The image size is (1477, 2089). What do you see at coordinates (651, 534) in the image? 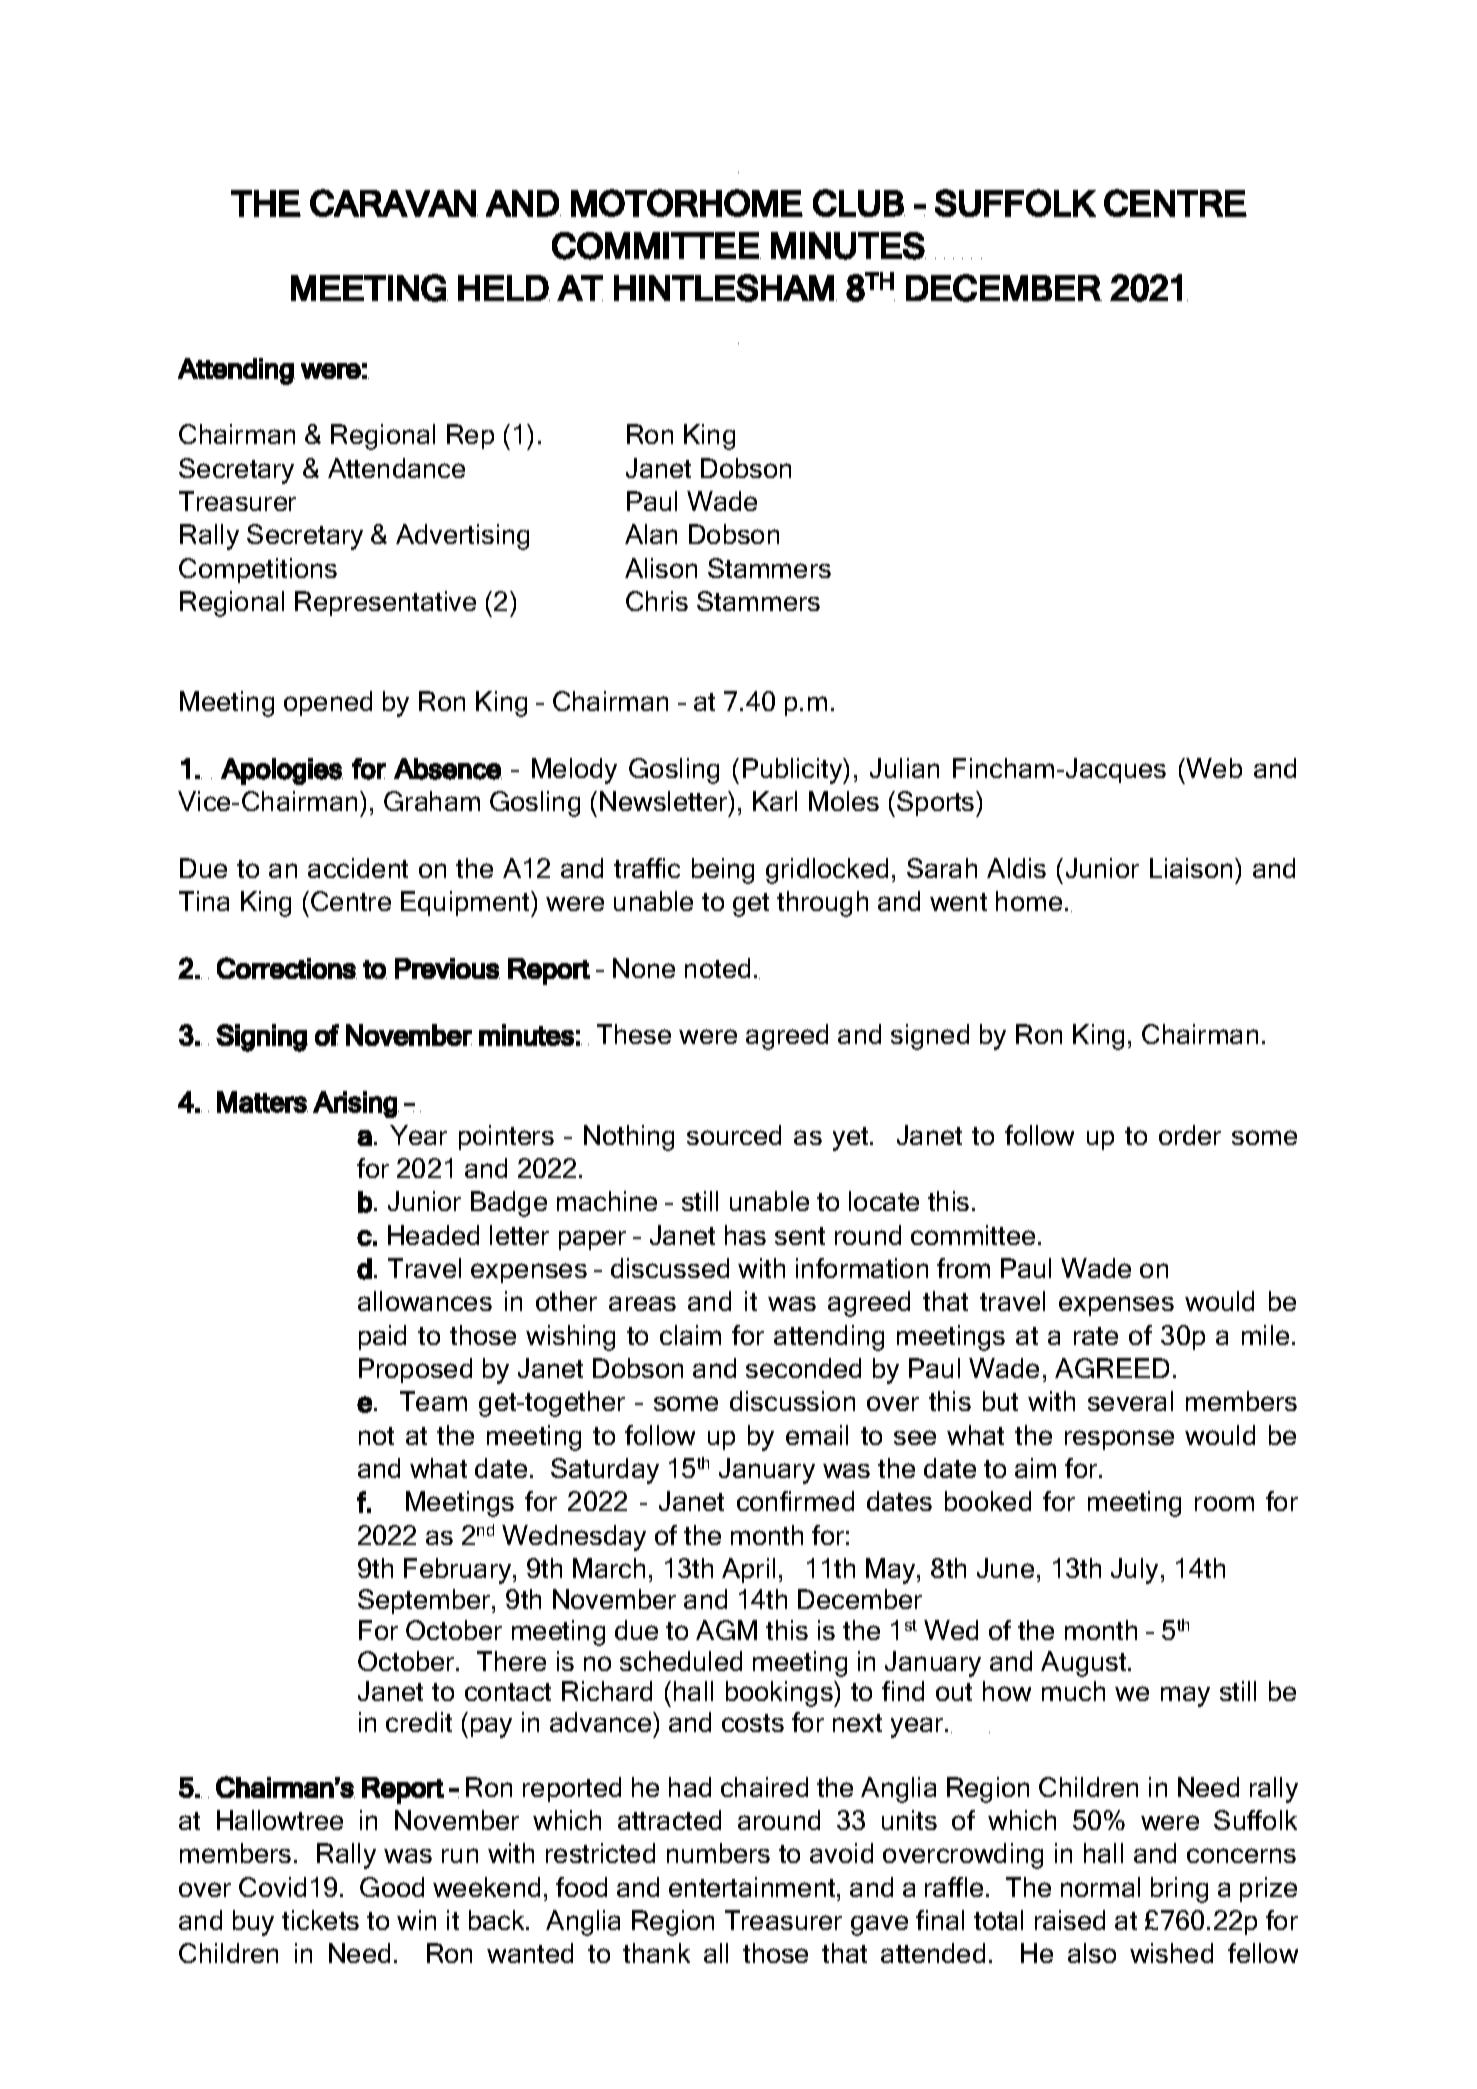
I see `Alan` at bounding box center [651, 534].
